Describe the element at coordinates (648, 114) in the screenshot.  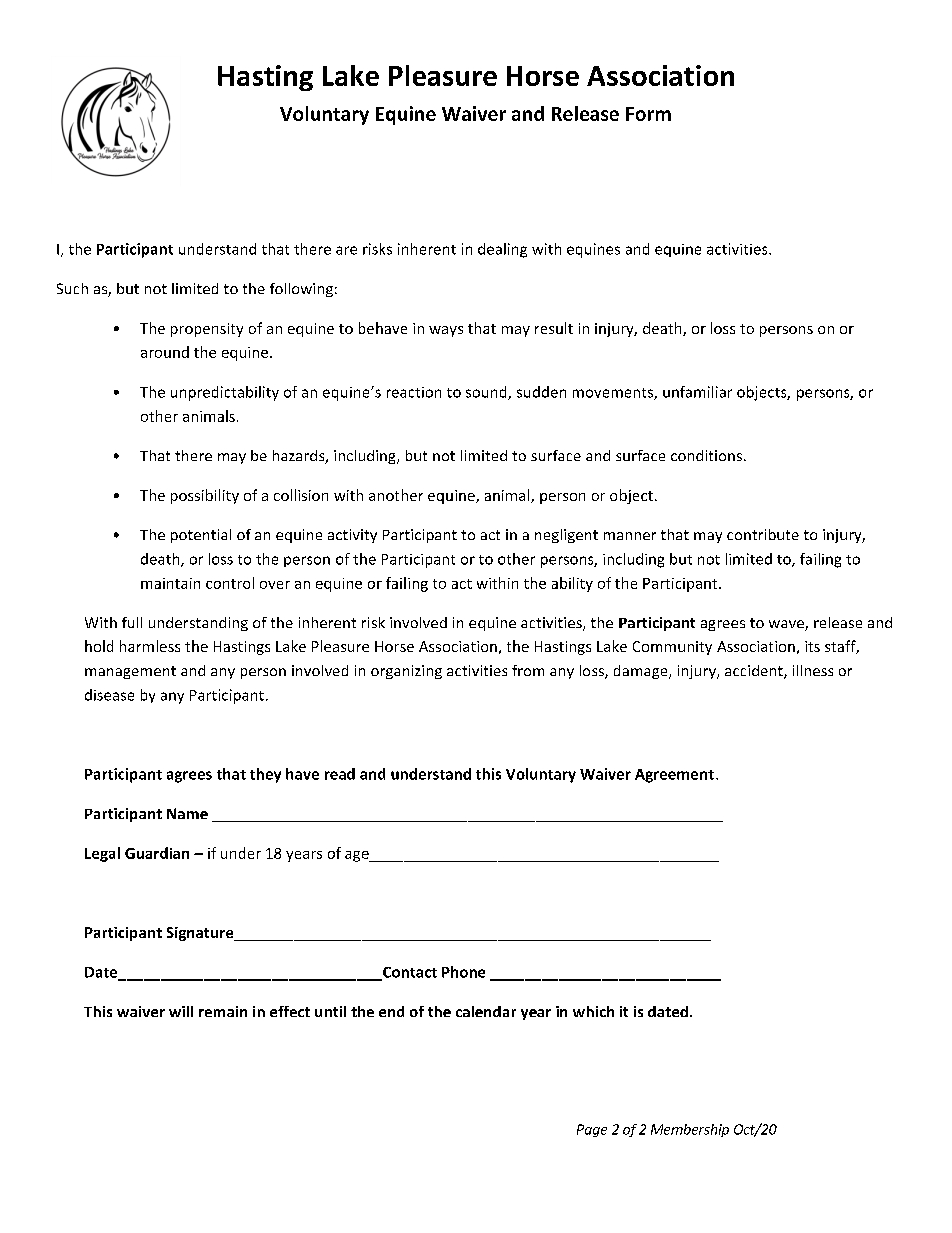
I see `Form` at that location.
